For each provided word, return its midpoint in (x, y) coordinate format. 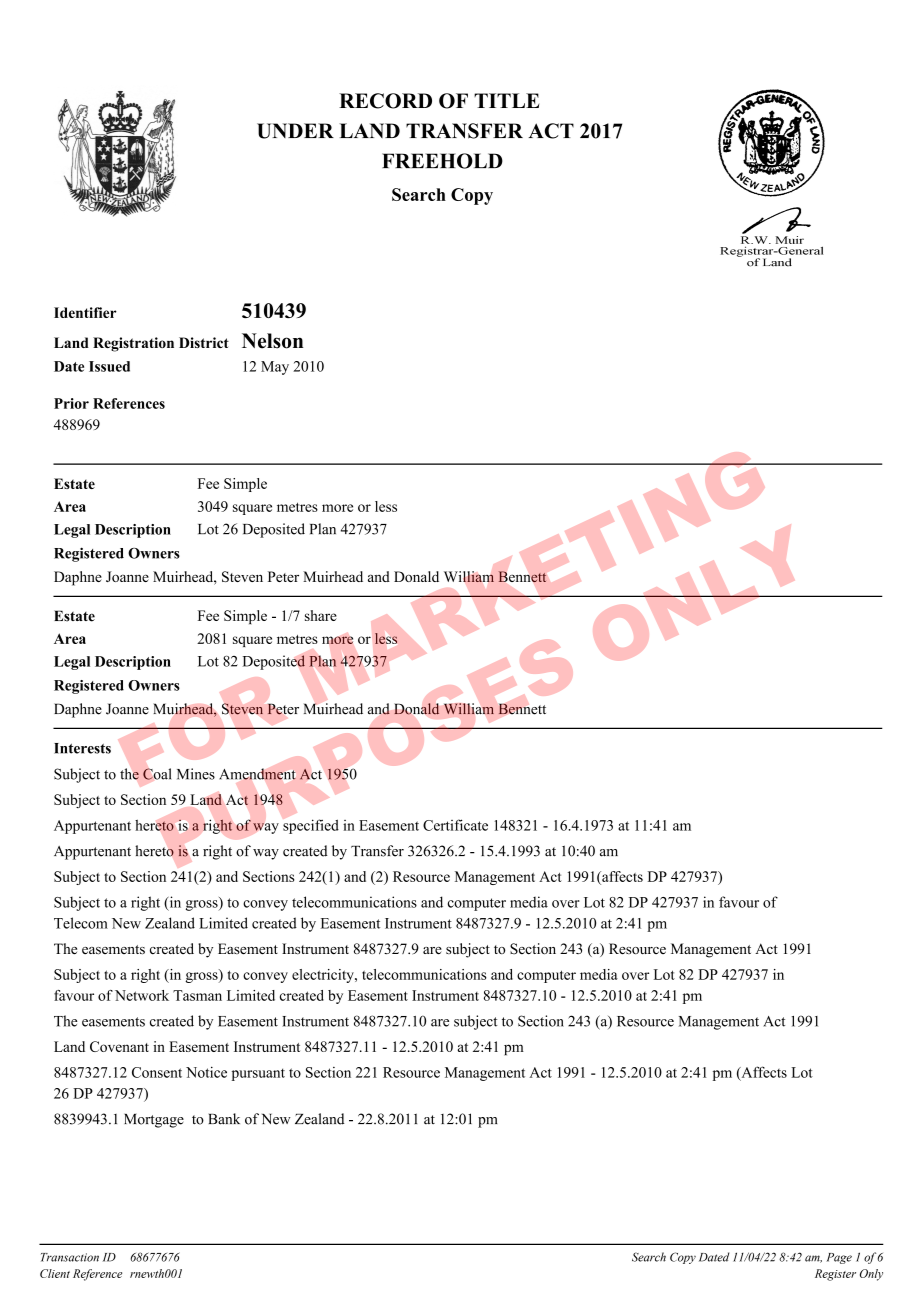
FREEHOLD (442, 161)
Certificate (455, 825)
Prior (71, 403)
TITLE (506, 100)
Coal (157, 774)
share (321, 615)
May (275, 368)
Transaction (70, 1257)
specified (311, 826)
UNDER (295, 131)
